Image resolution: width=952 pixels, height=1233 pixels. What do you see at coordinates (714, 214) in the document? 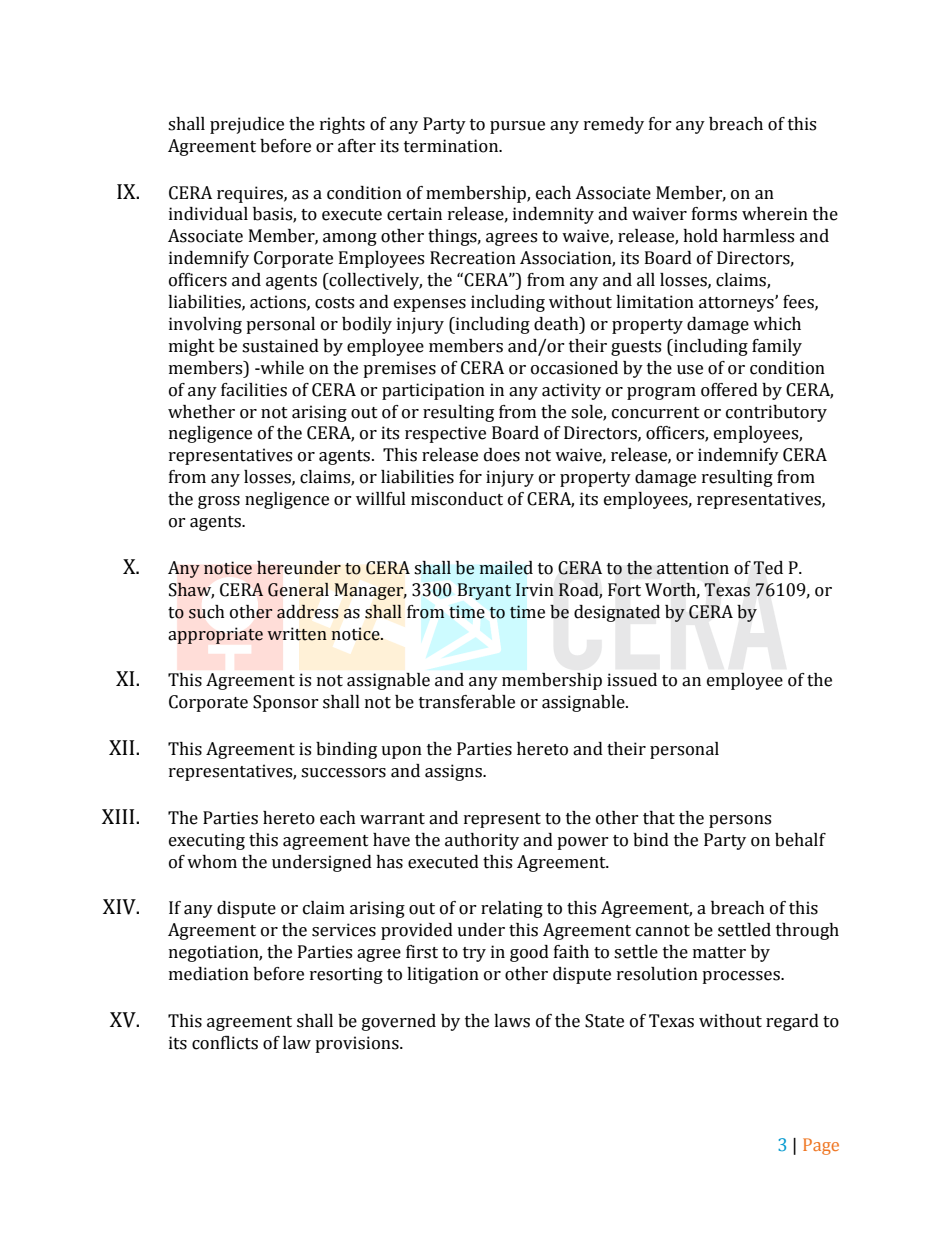
I see `forms` at bounding box center [714, 214].
